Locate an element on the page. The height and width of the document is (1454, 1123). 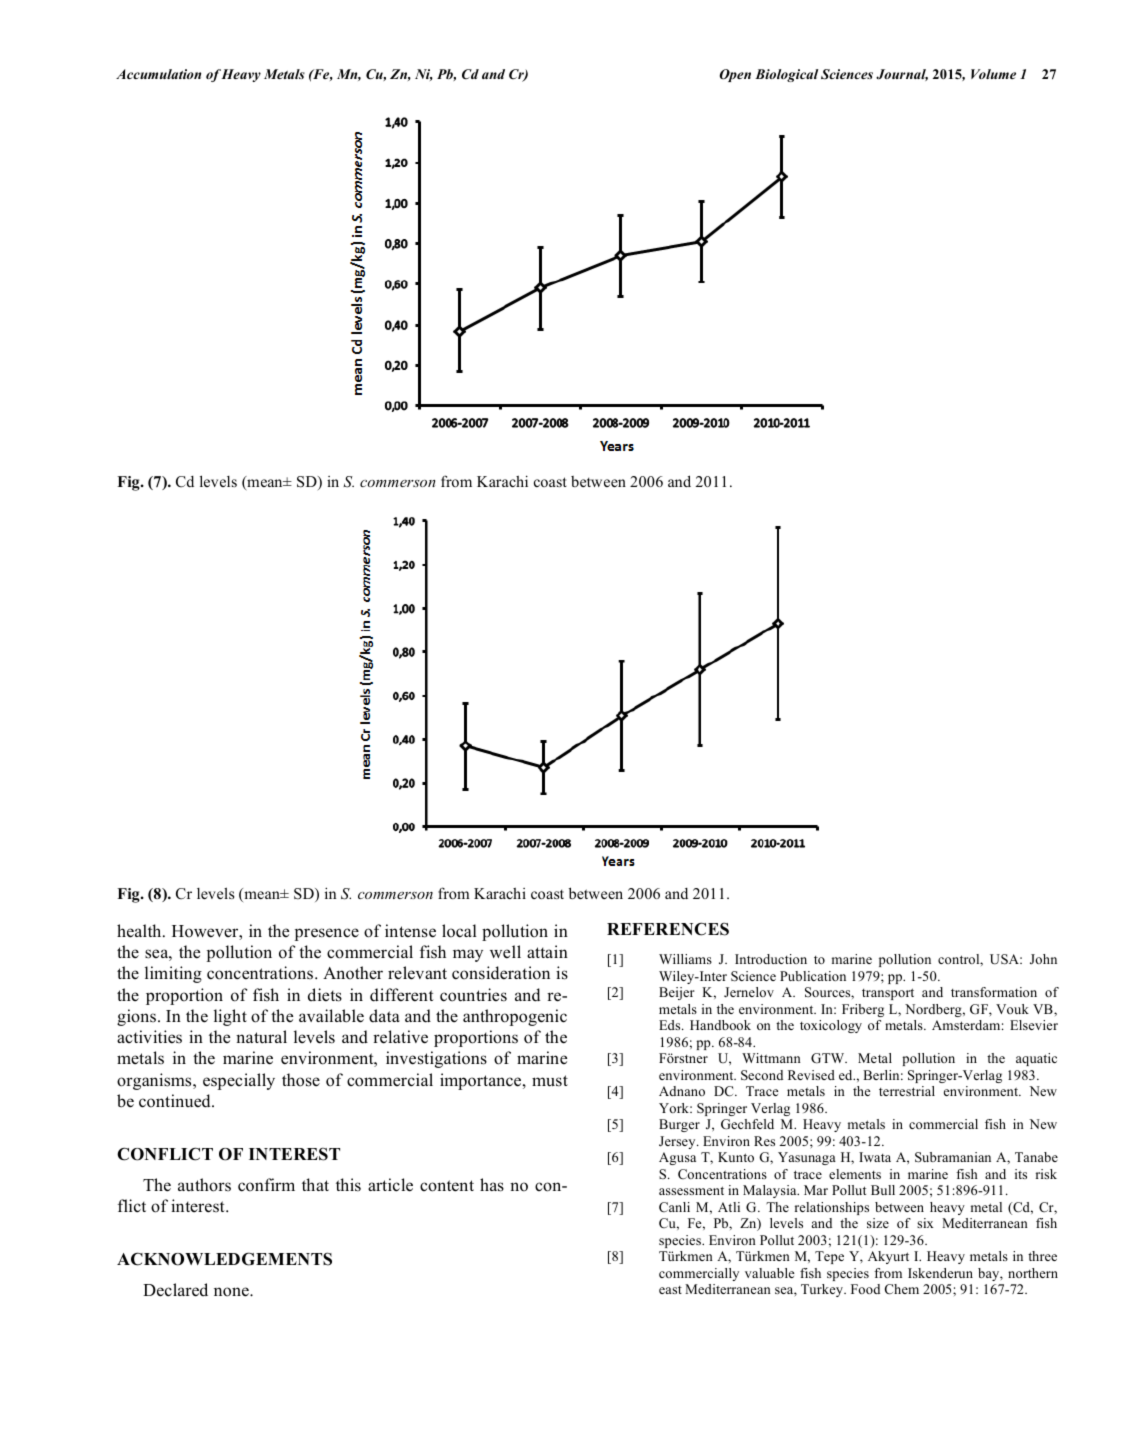
John is located at coordinates (1043, 959).
